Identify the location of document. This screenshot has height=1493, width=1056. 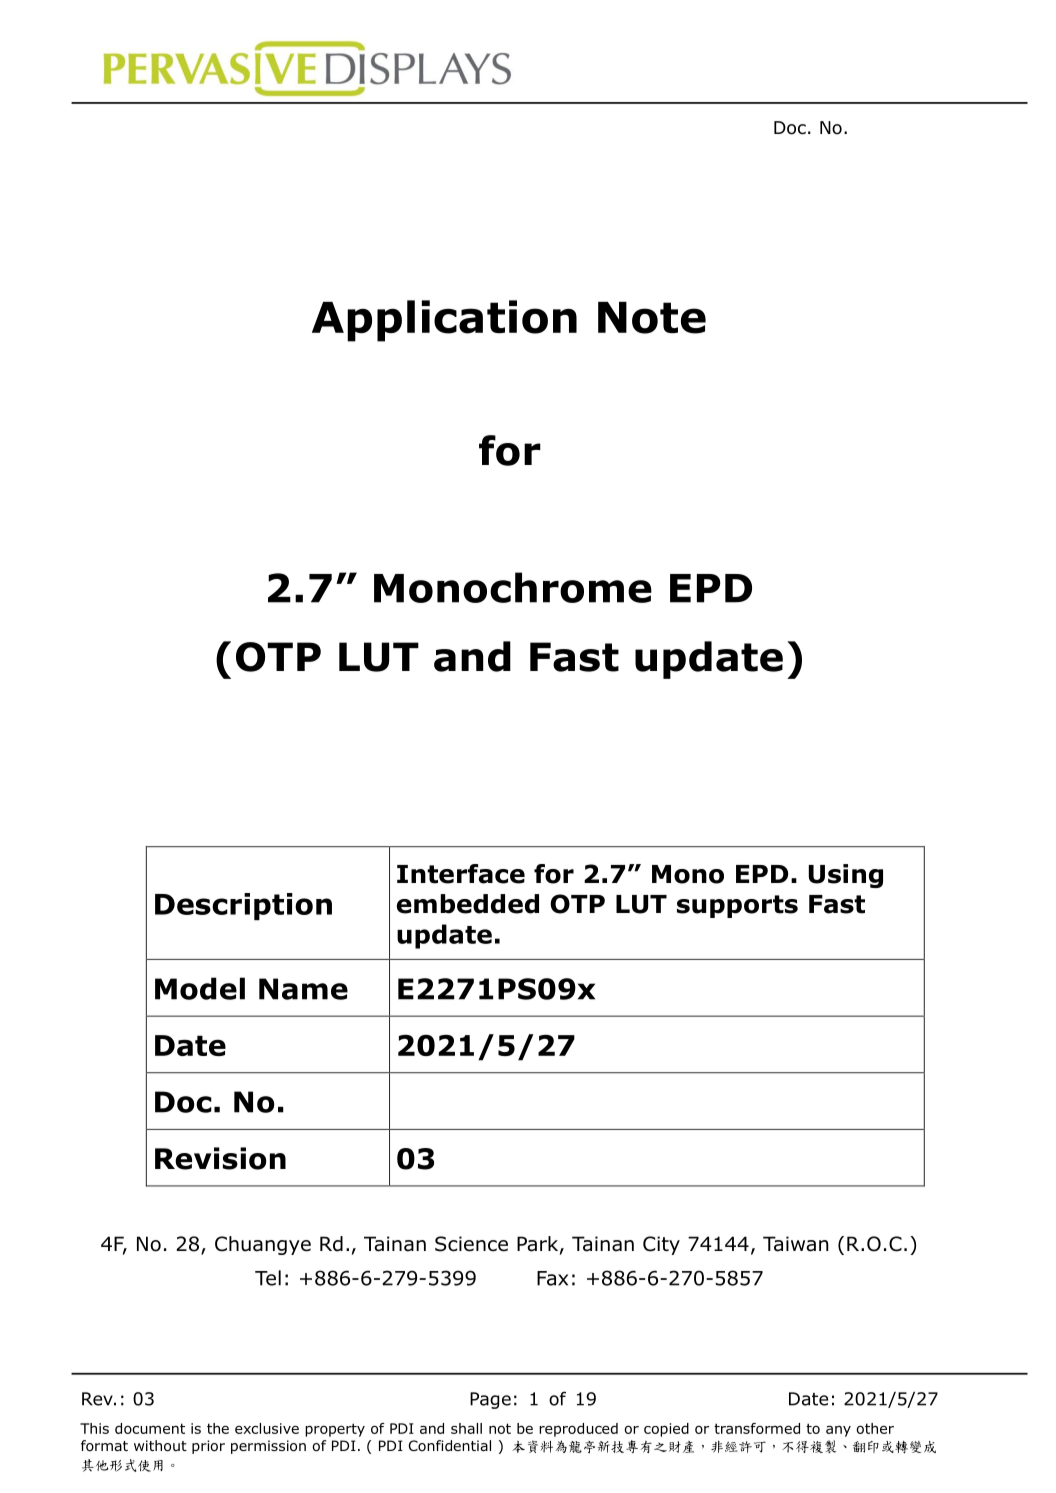
(150, 1428).
